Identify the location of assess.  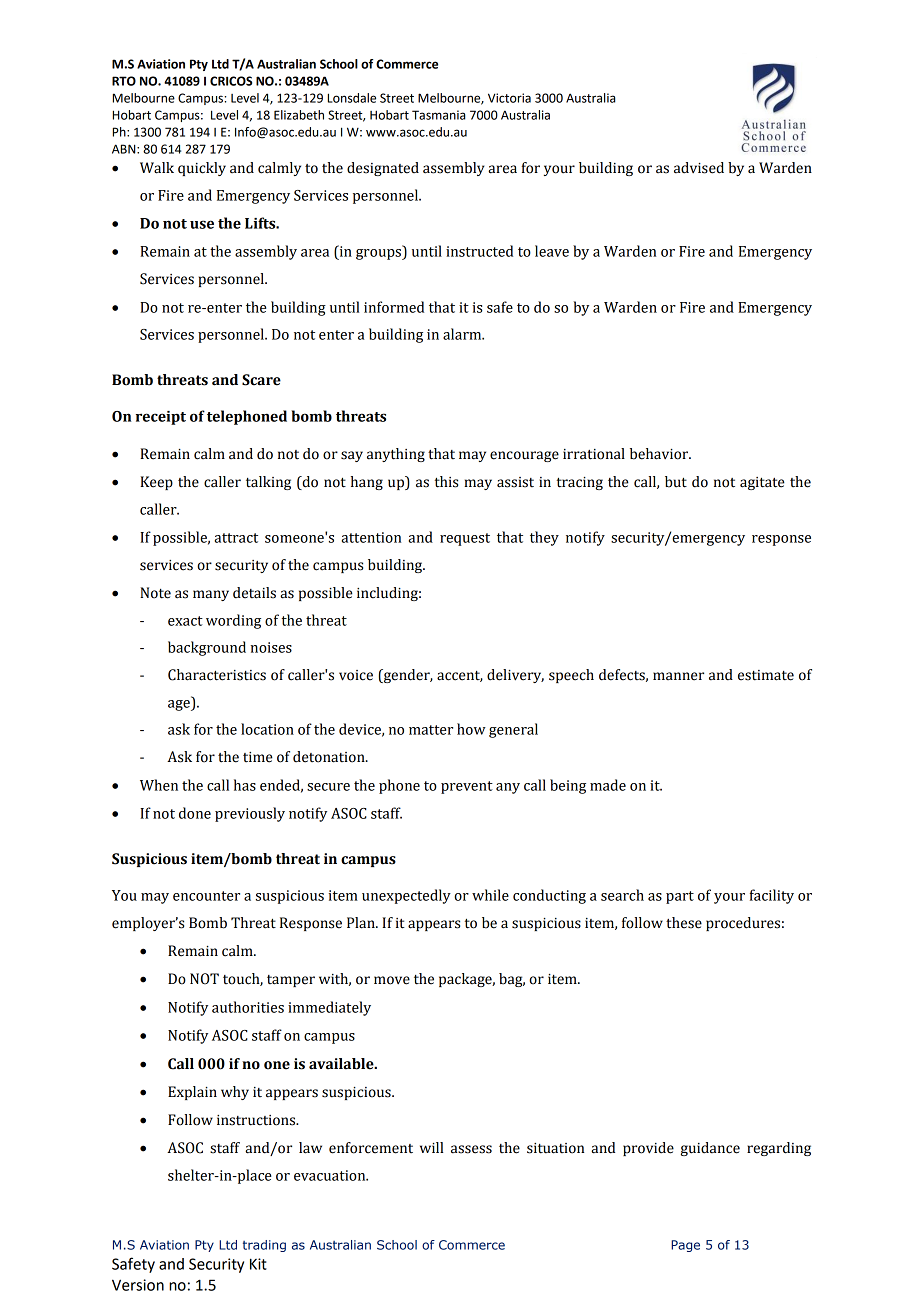
(471, 1149).
